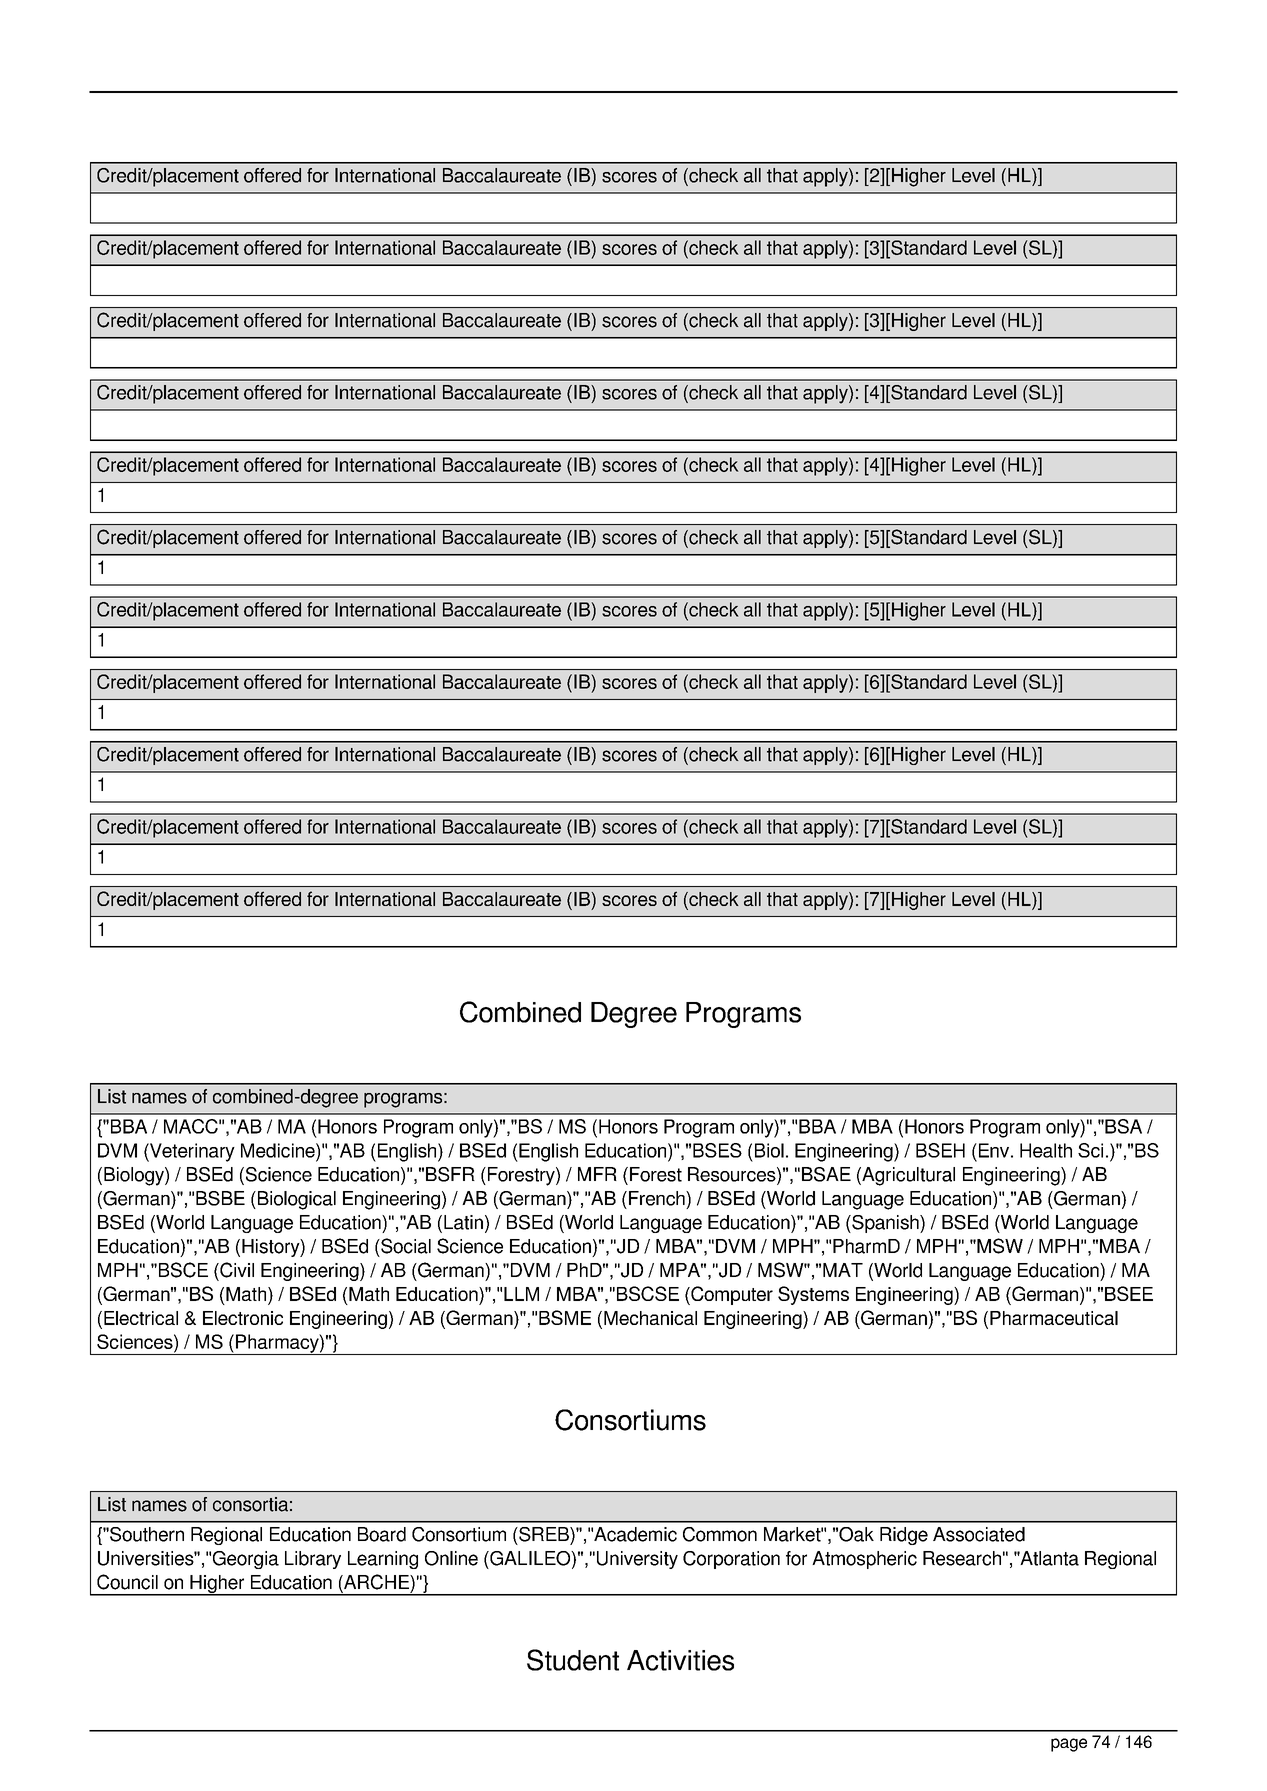  I want to click on Corporation, so click(731, 1560).
